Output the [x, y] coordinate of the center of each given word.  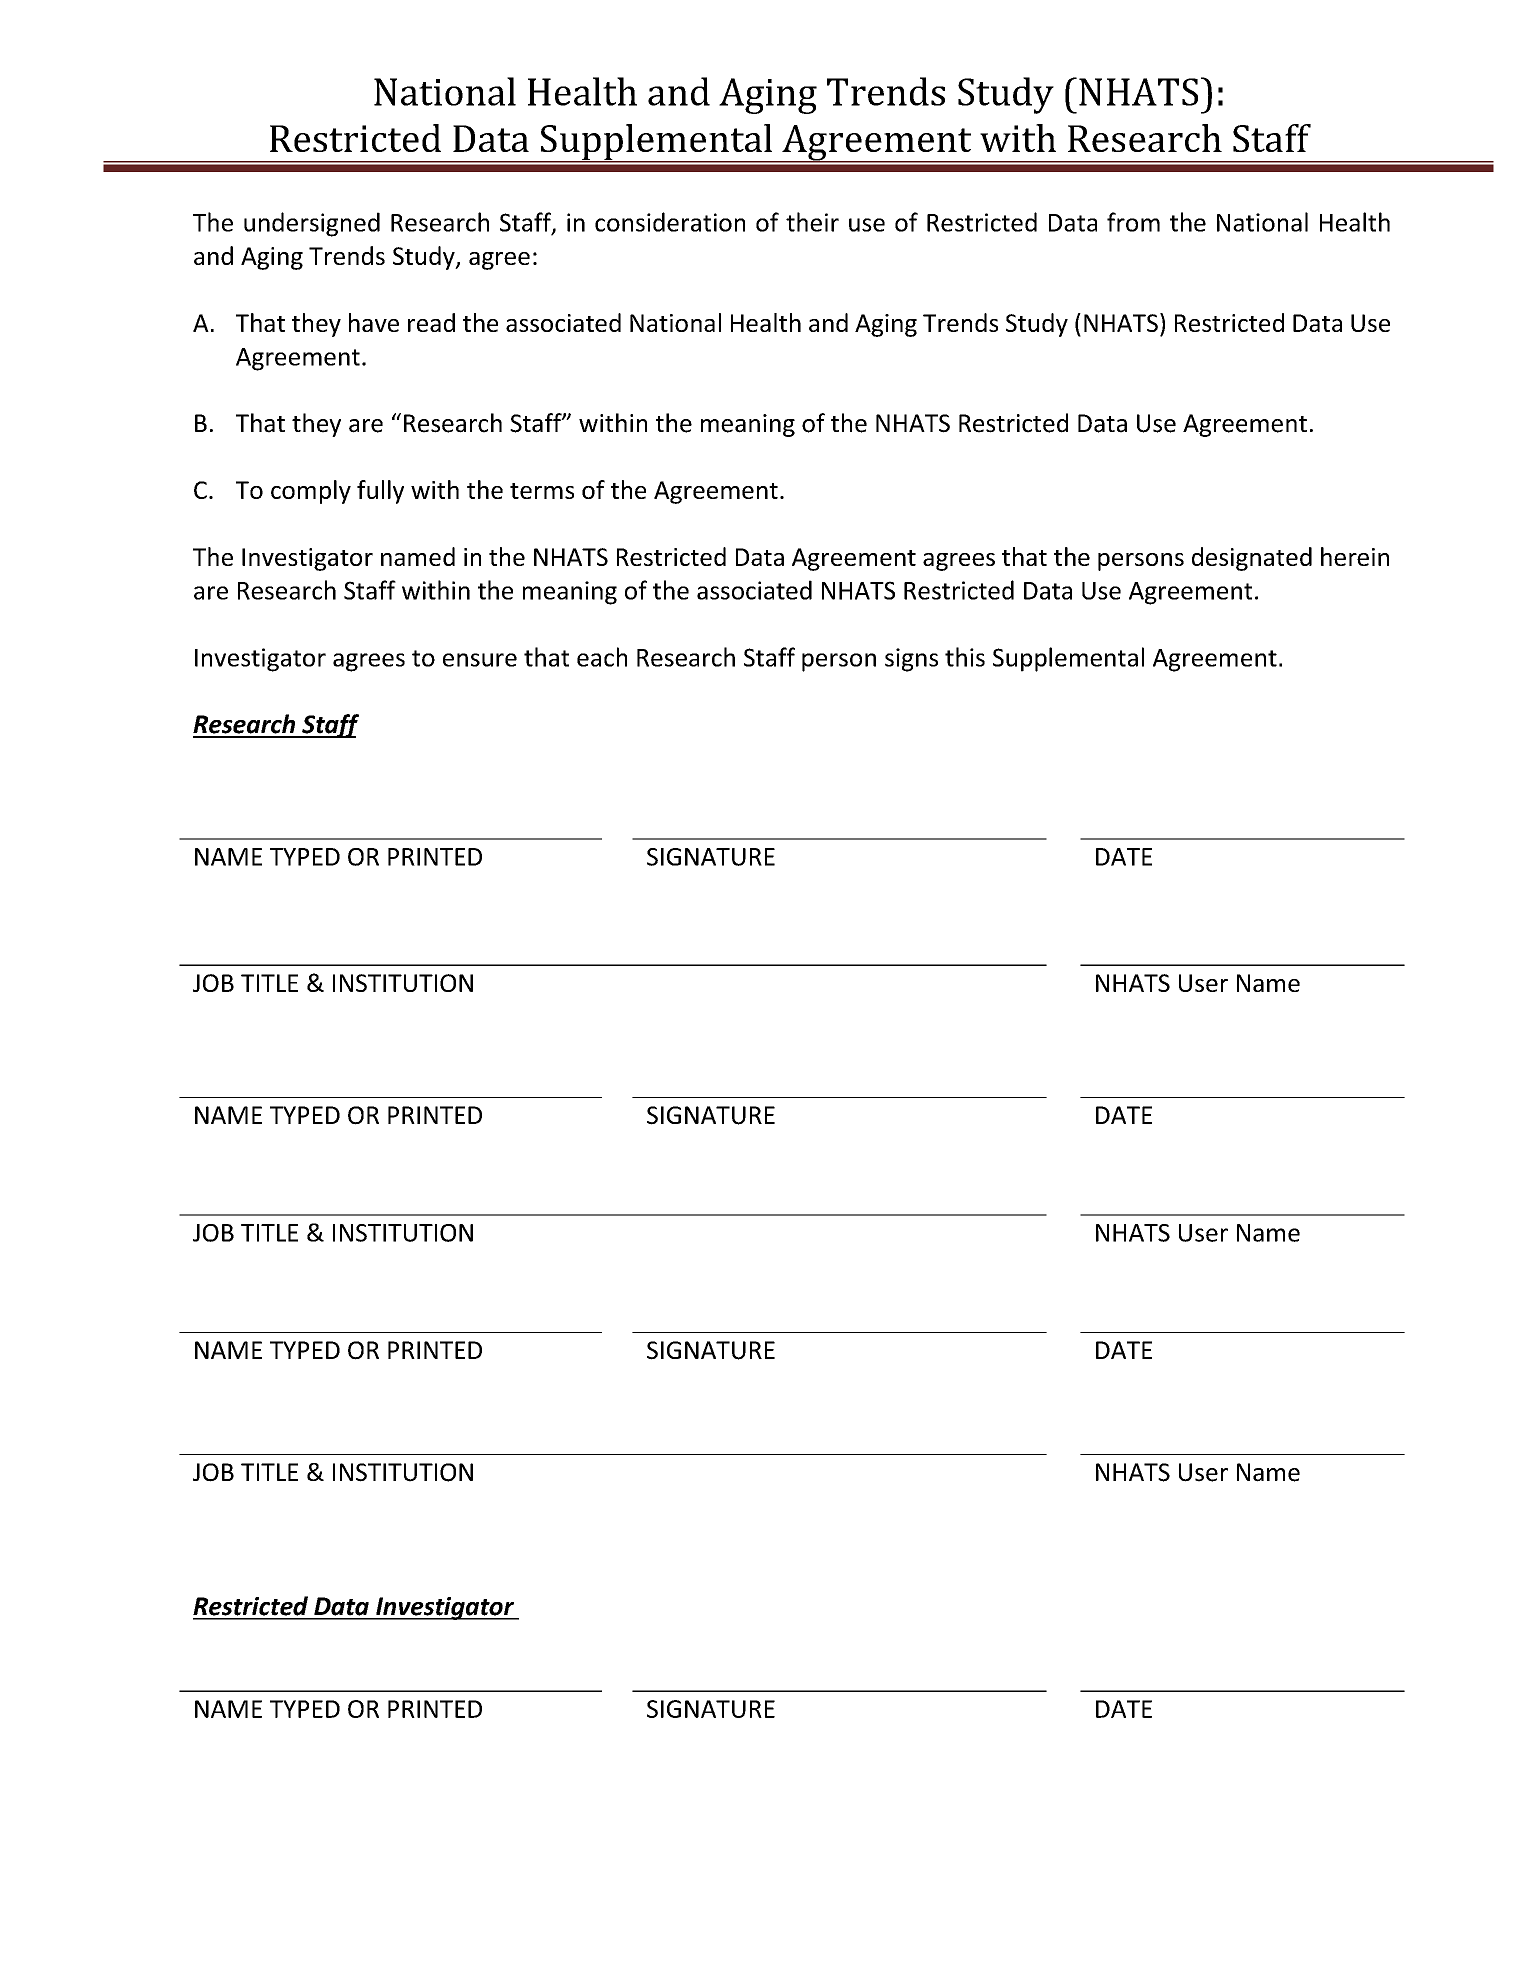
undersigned [312, 224]
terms [542, 491]
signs [911, 660]
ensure [480, 660]
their [812, 222]
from [1133, 222]
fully [380, 492]
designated [1252, 559]
